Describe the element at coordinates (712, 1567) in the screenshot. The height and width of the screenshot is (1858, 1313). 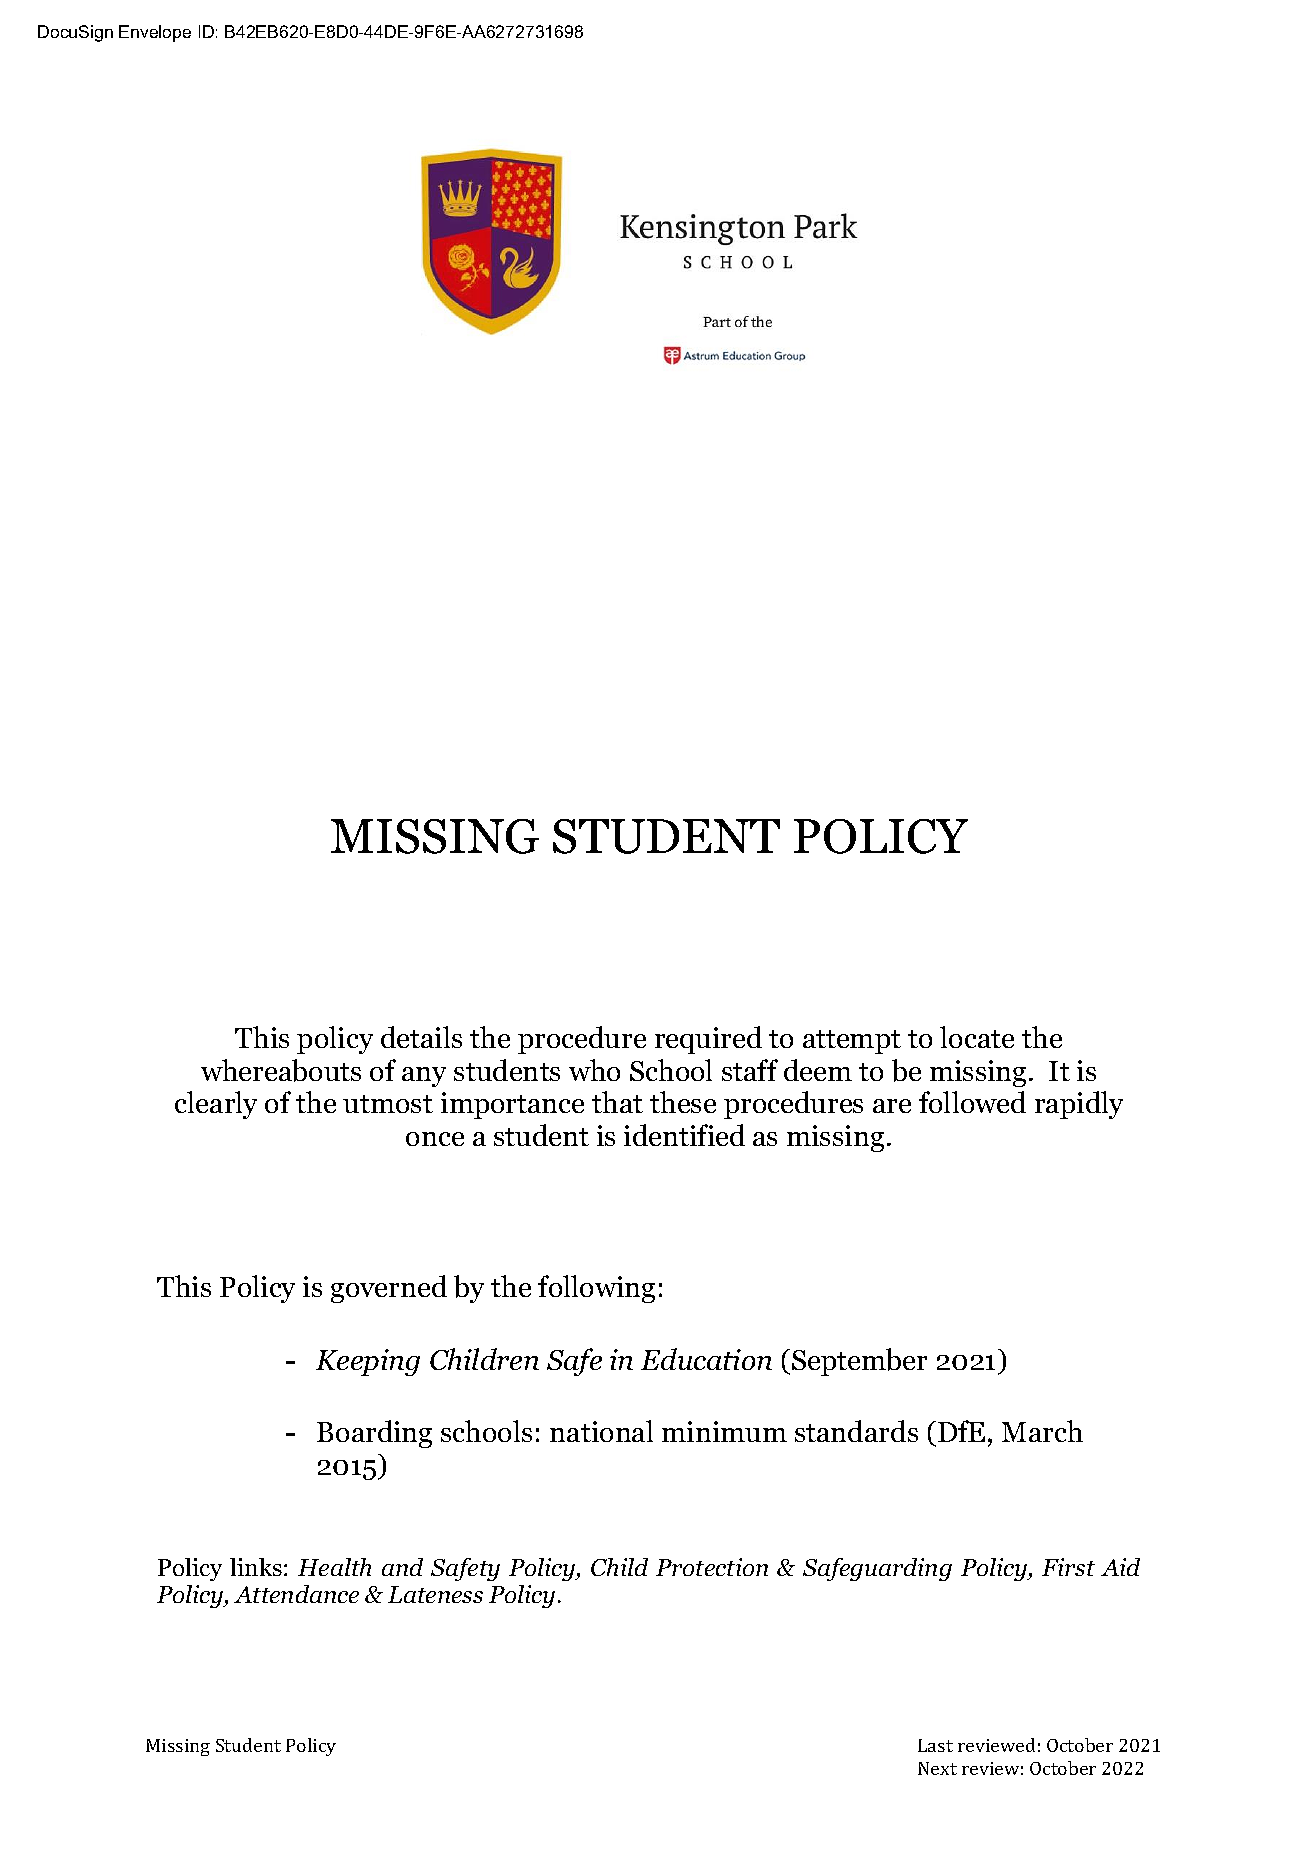
I see `Protection` at that location.
